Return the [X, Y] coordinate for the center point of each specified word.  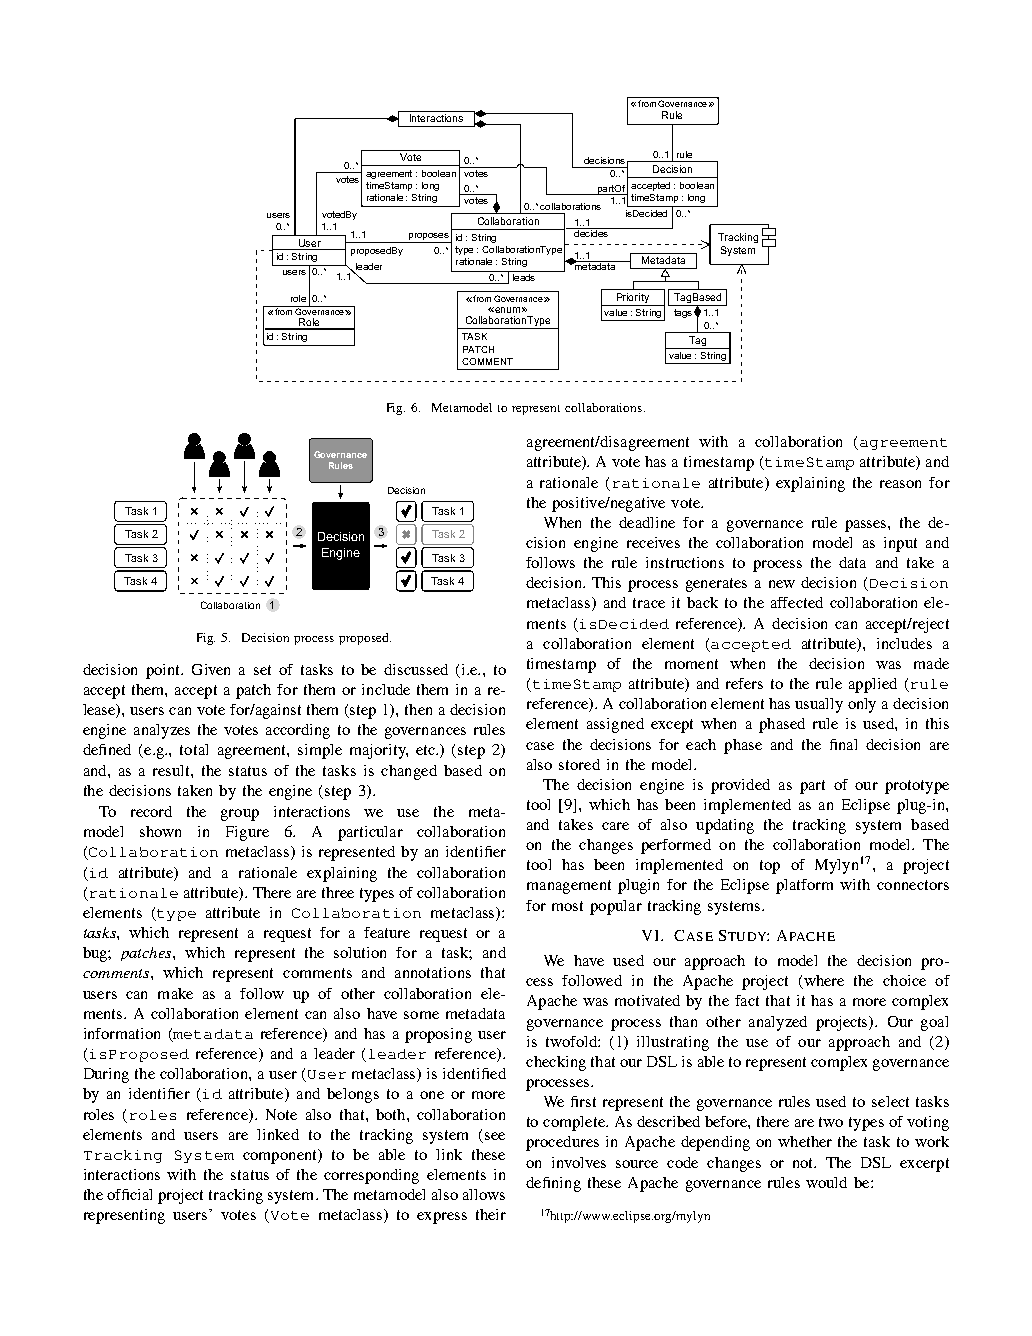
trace [649, 603]
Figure [247, 833]
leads [524, 277]
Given [211, 669]
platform [804, 886]
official [129, 1194]
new [782, 584]
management [569, 887]
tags [683, 313]
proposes [429, 236]
